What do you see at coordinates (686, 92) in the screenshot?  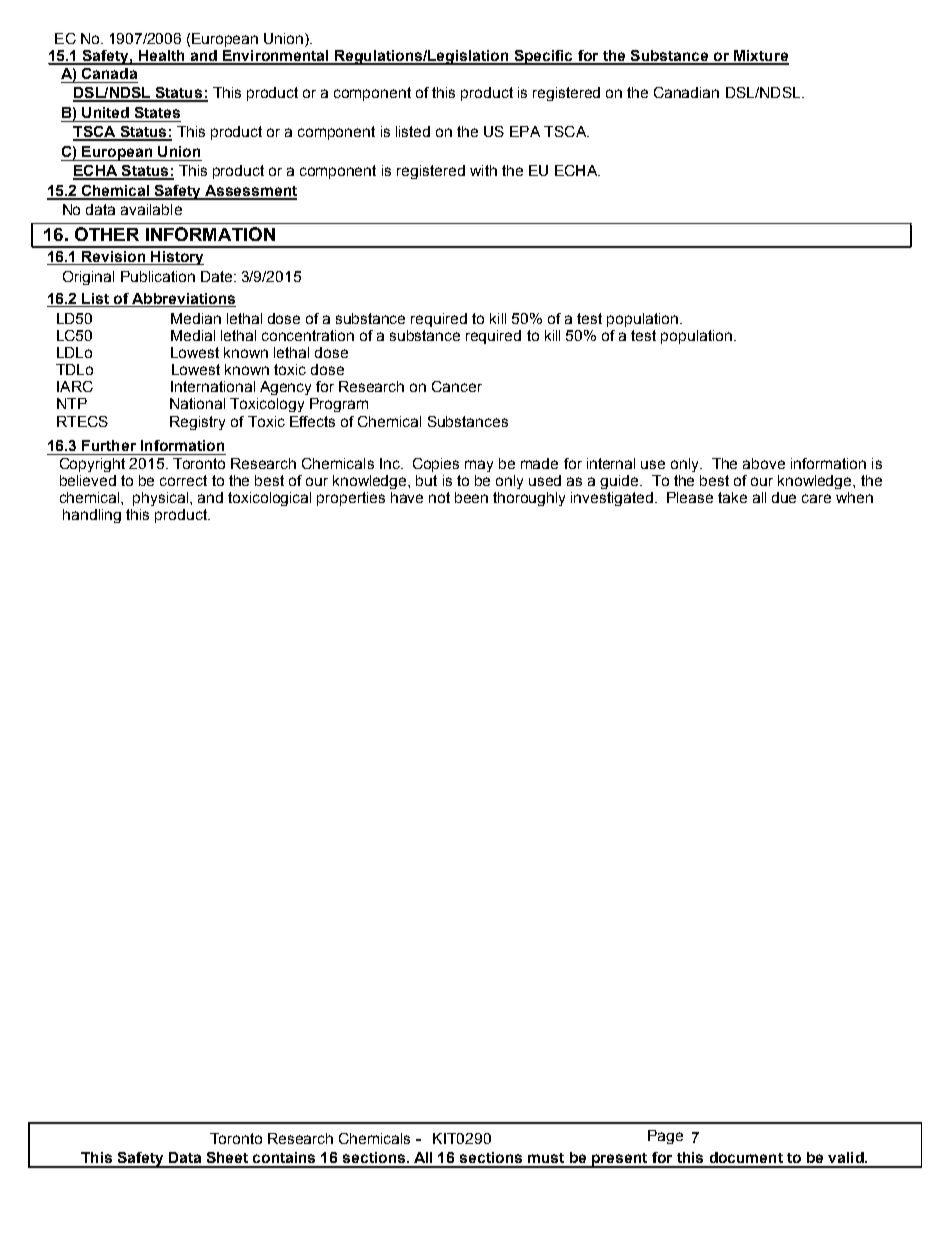 I see `Canadian` at bounding box center [686, 92].
